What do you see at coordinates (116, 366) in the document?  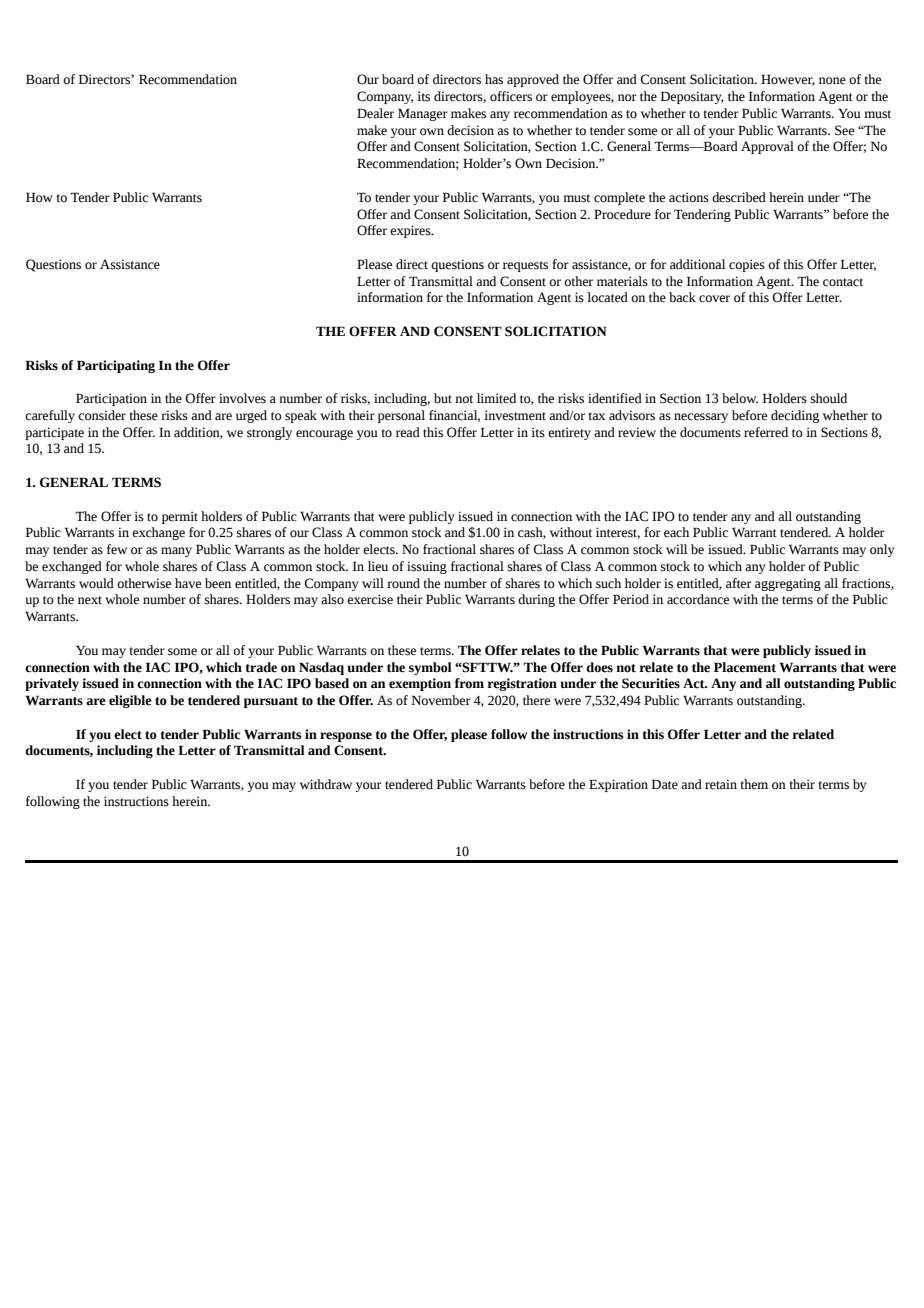 I see `Participating` at bounding box center [116, 366].
